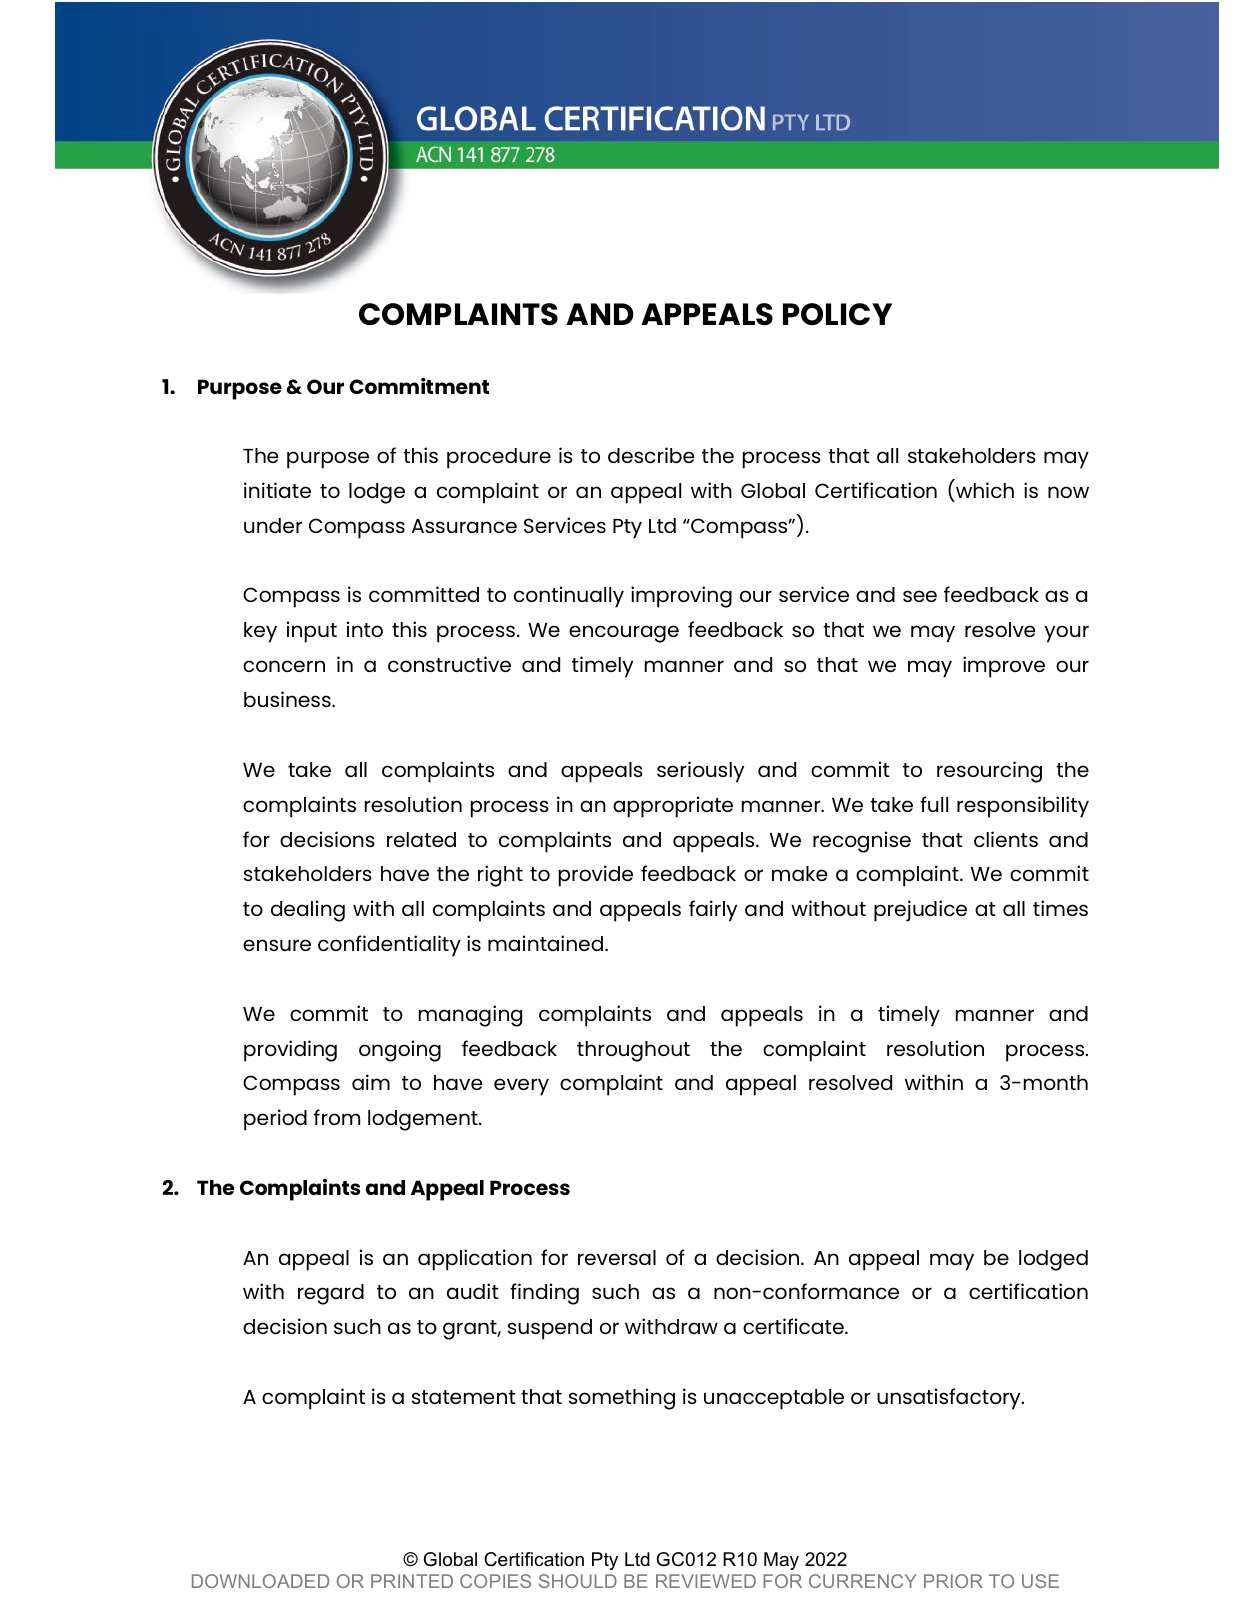  Describe the element at coordinates (700, 772) in the screenshot. I see `seriously` at that location.
